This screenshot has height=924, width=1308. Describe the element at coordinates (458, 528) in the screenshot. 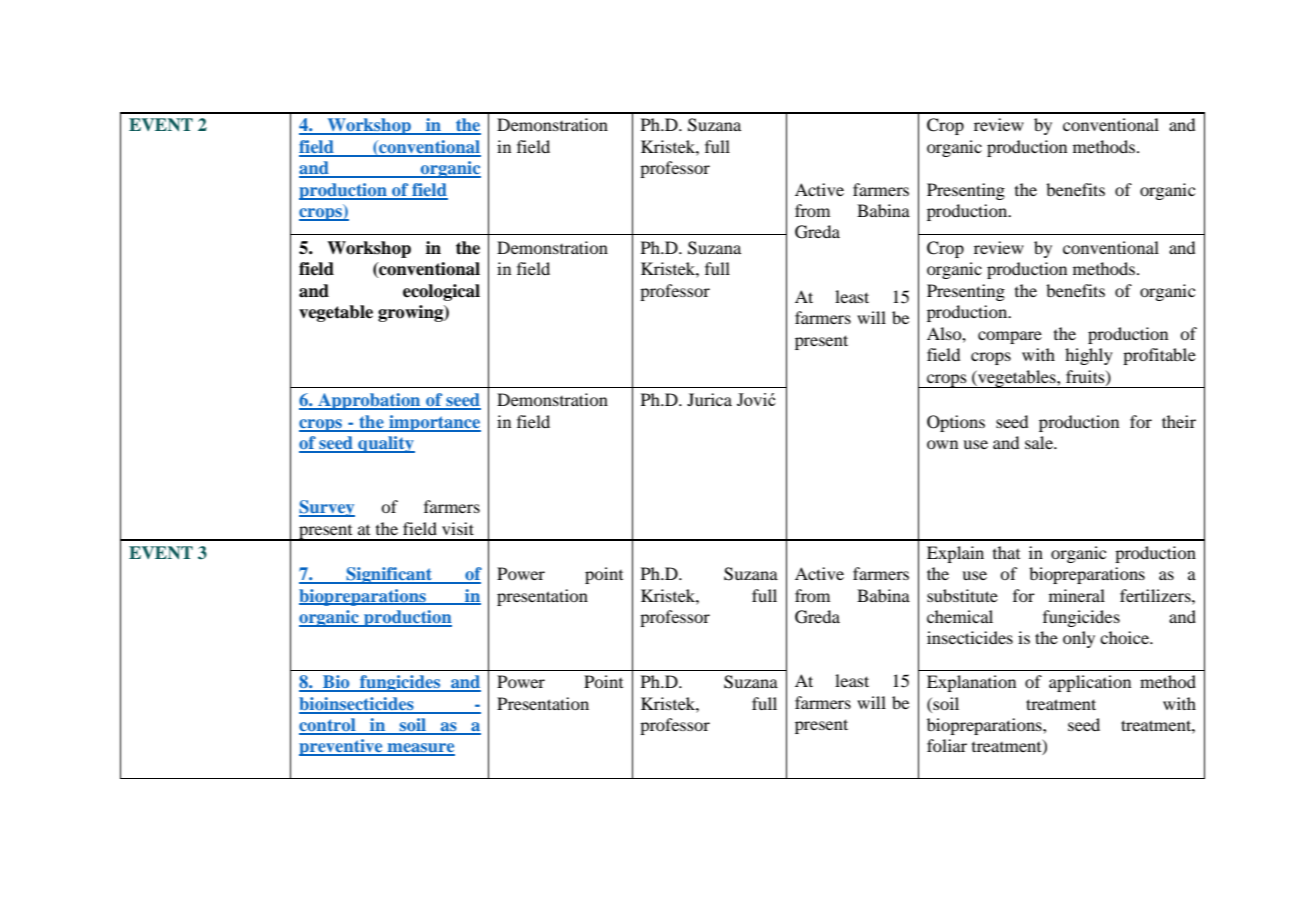

I see `visit` at that location.
